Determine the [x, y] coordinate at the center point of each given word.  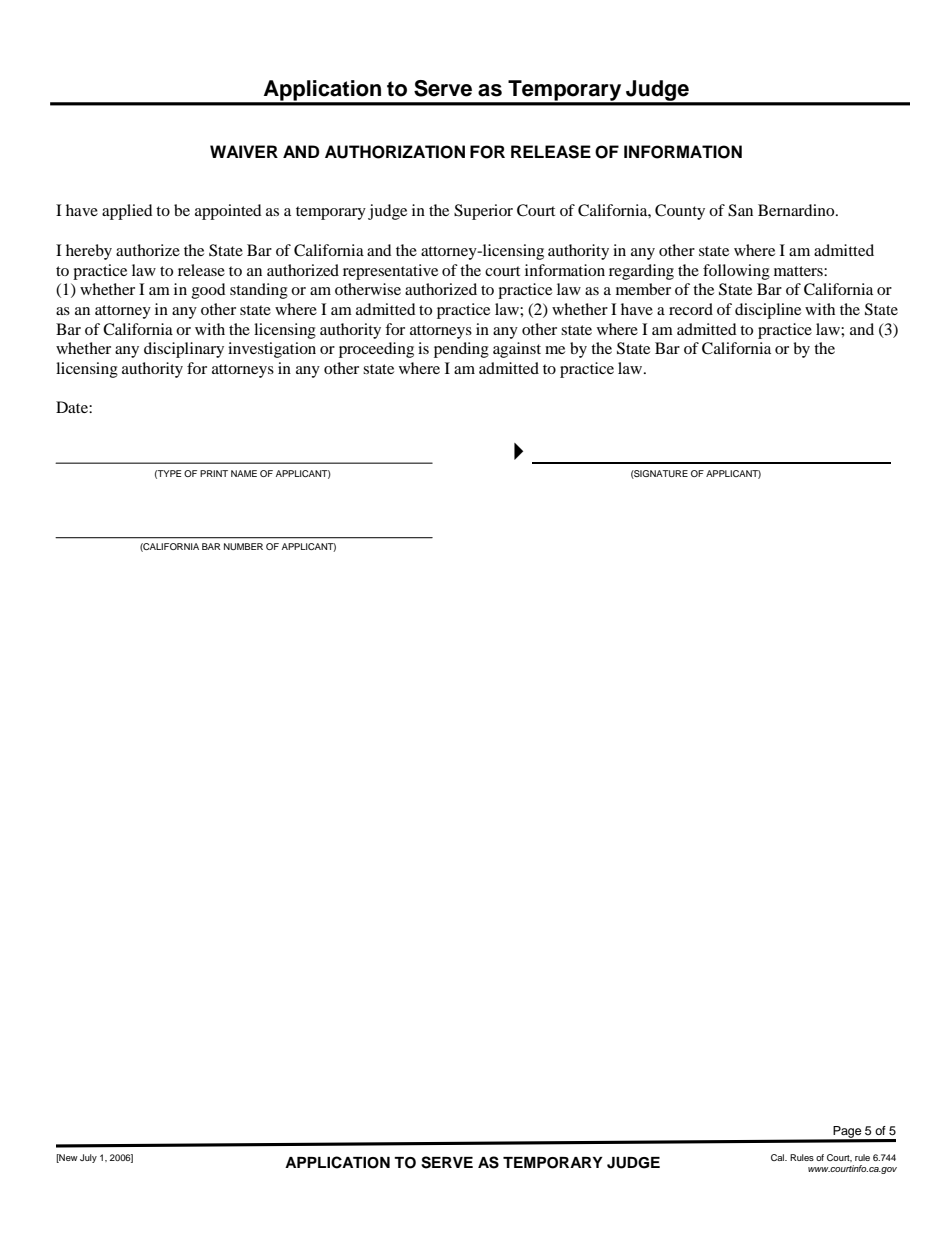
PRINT [214, 473]
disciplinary [184, 350]
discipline [768, 311]
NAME [244, 473]
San [740, 210]
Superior [483, 212]
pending [461, 350]
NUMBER [243, 546]
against [517, 350]
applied [127, 212]
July [88, 1158]
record [691, 309]
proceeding [376, 350]
